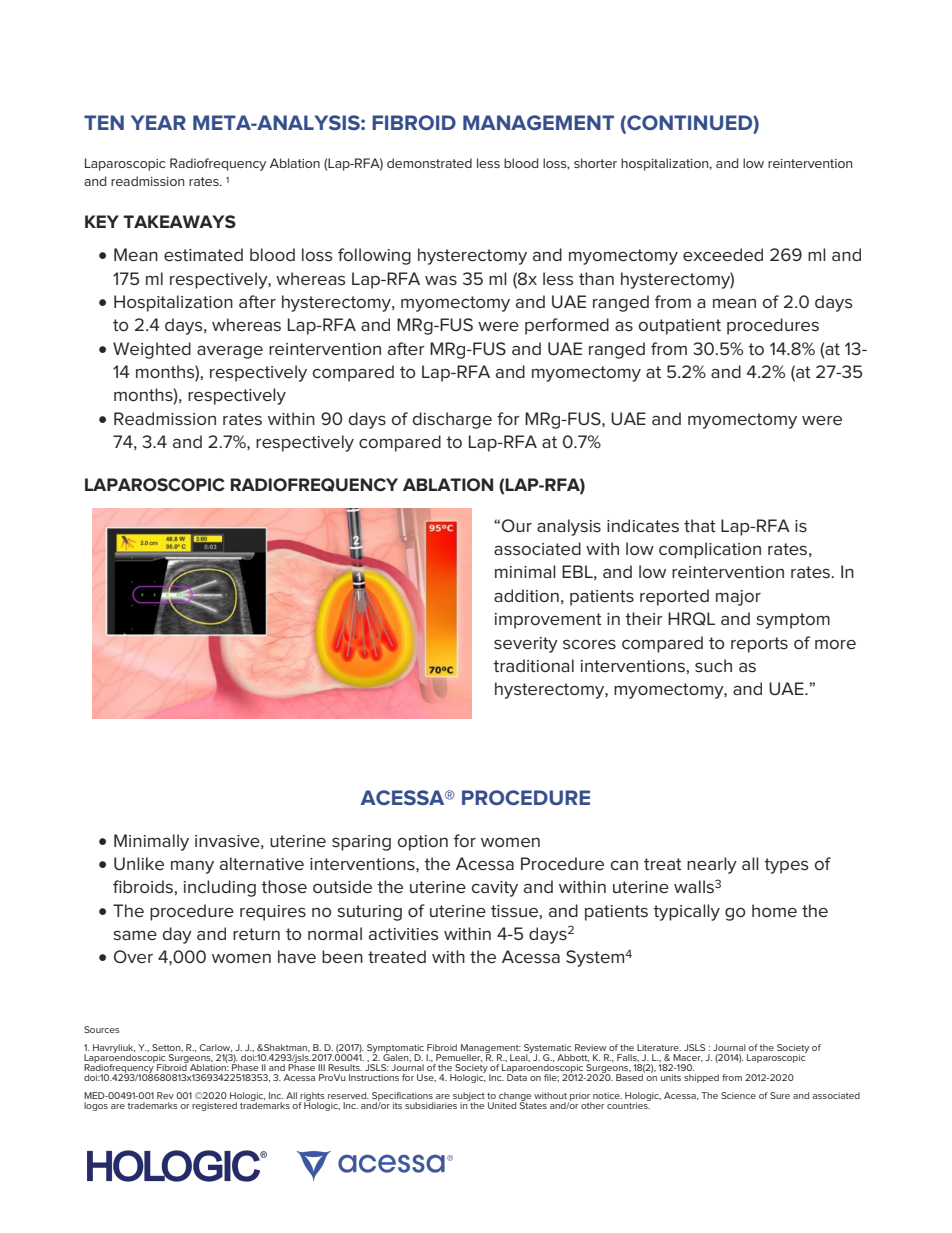 The image size is (952, 1233). What do you see at coordinates (452, 420) in the image?
I see `discharge` at bounding box center [452, 420].
